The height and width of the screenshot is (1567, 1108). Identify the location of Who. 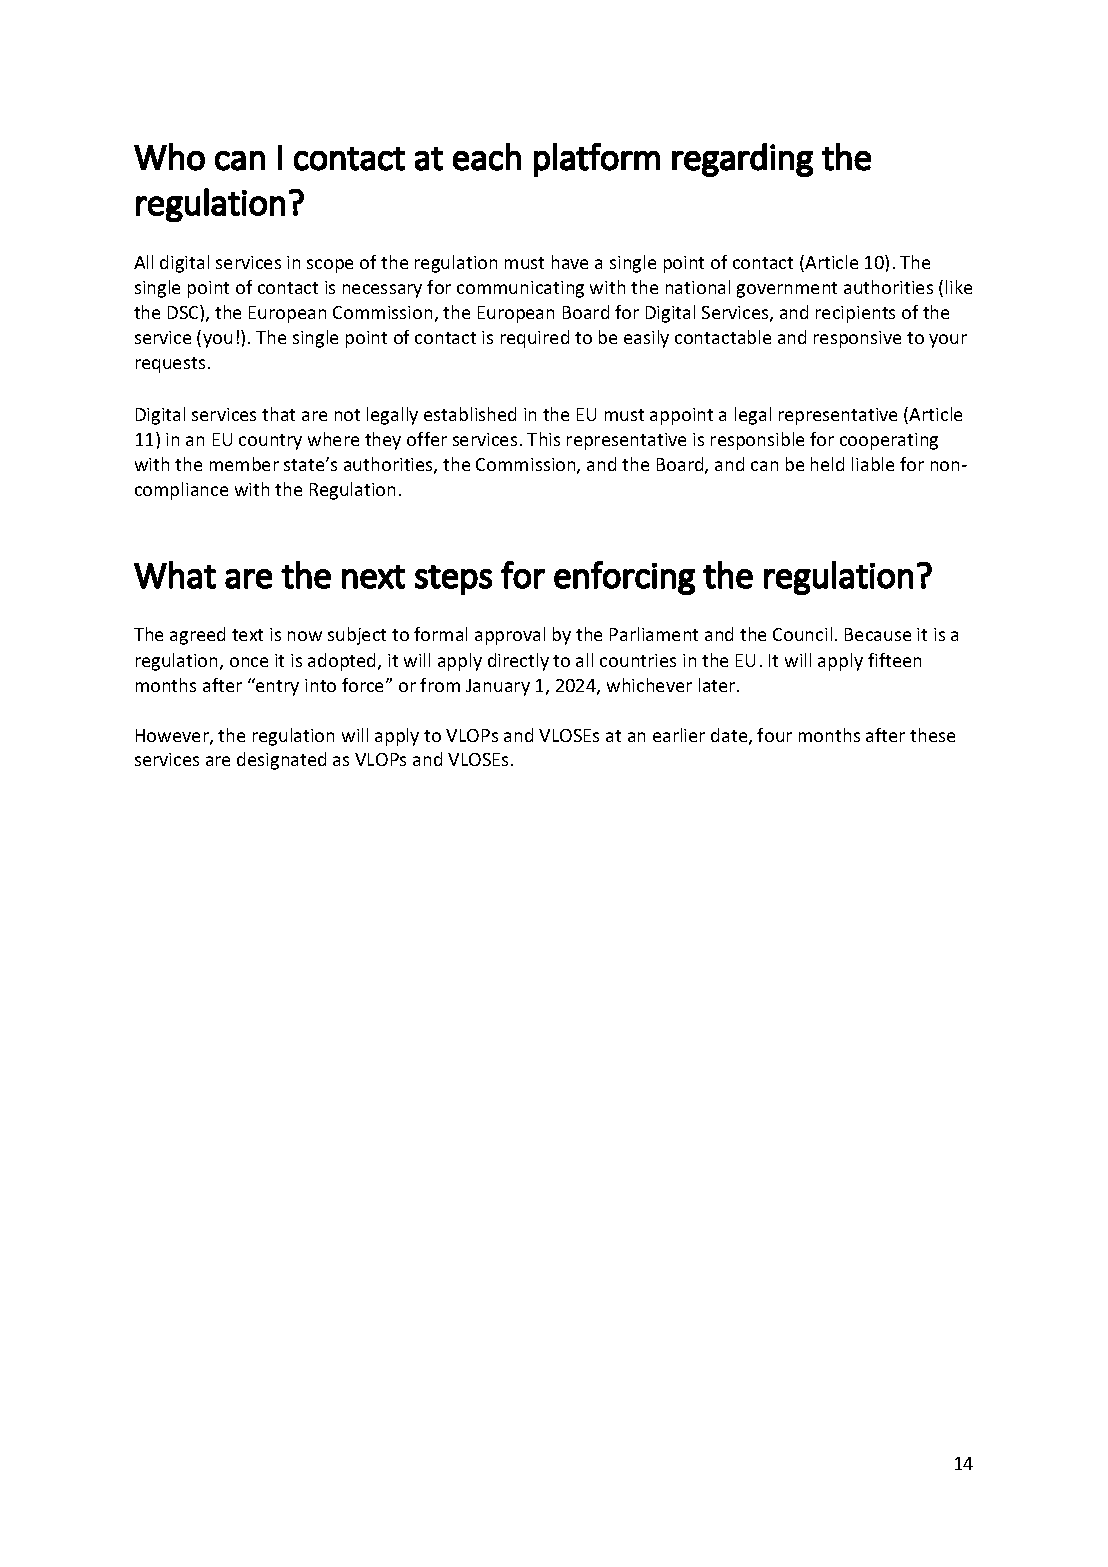
(169, 157).
